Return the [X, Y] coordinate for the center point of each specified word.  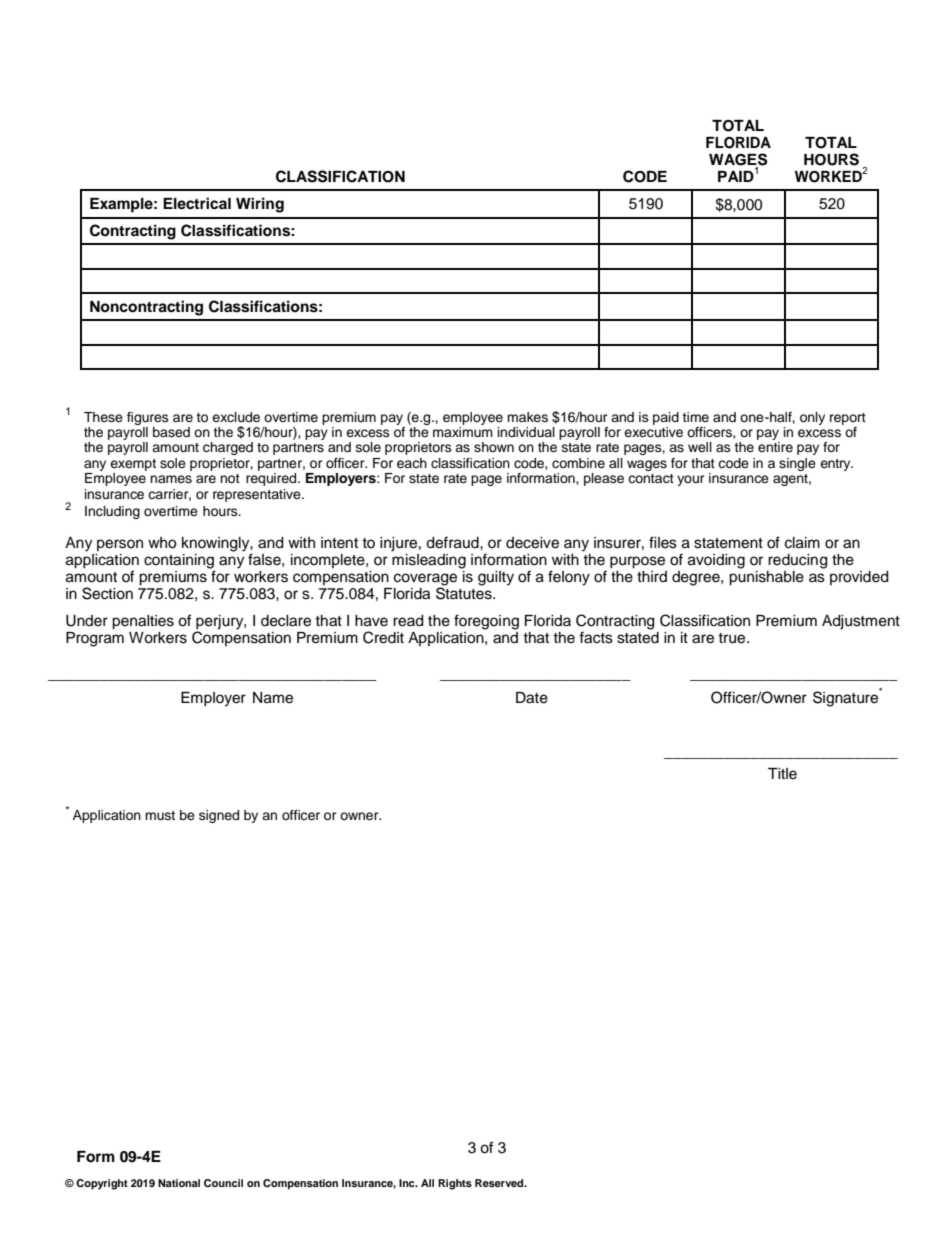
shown [494, 447]
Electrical [197, 203]
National [179, 1183]
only [812, 418]
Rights [455, 1184]
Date [532, 698]
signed [219, 816]
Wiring [260, 205]
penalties [143, 622]
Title [782, 774]
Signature [847, 698]
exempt [133, 465]
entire [775, 447]
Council [223, 1183]
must [160, 815]
